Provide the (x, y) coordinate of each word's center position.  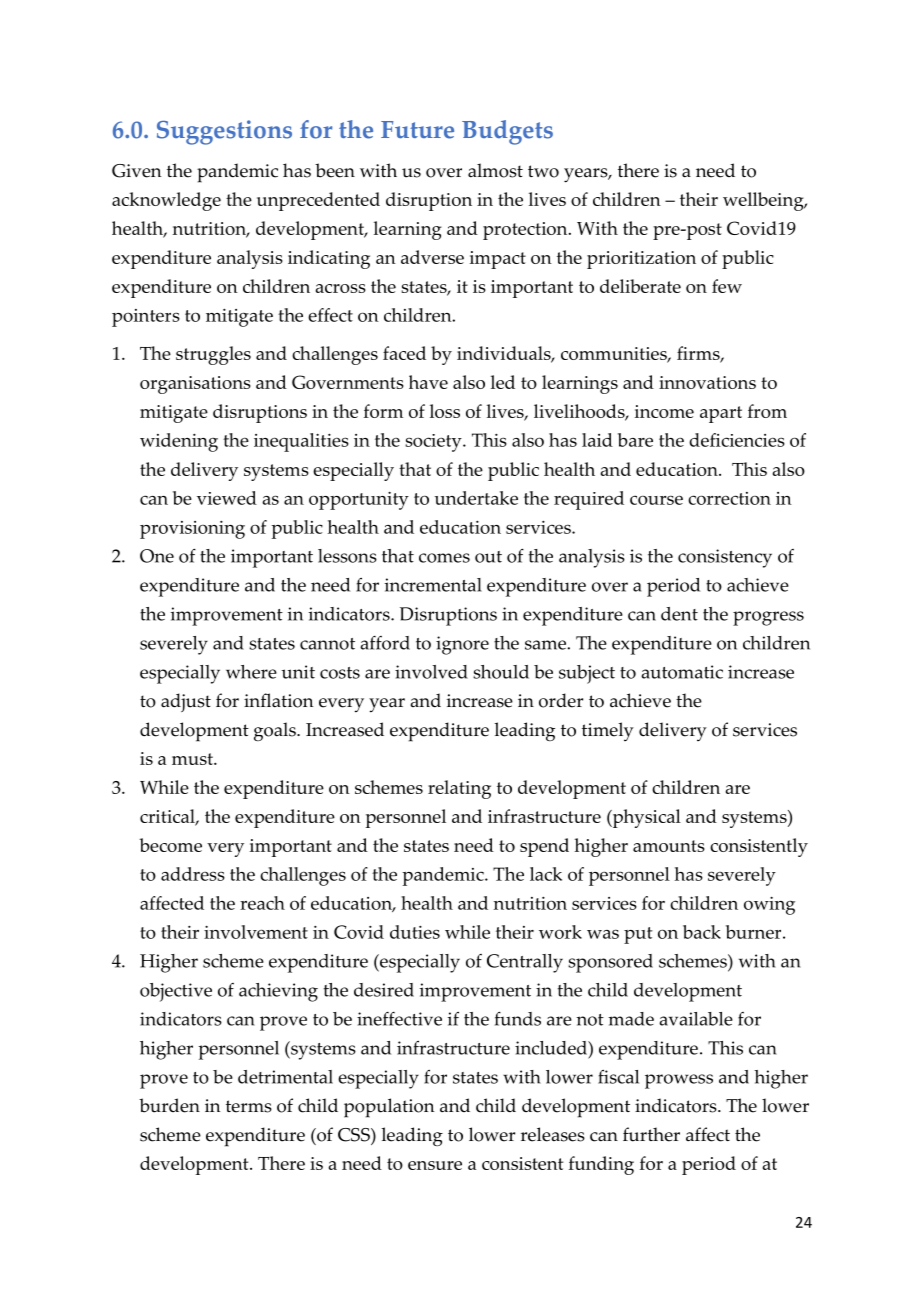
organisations (195, 385)
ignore (462, 645)
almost (495, 170)
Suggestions (224, 132)
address (193, 874)
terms (249, 1106)
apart (721, 414)
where (251, 672)
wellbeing (764, 201)
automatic (682, 672)
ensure (435, 1165)
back (702, 932)
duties (415, 932)
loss (445, 411)
